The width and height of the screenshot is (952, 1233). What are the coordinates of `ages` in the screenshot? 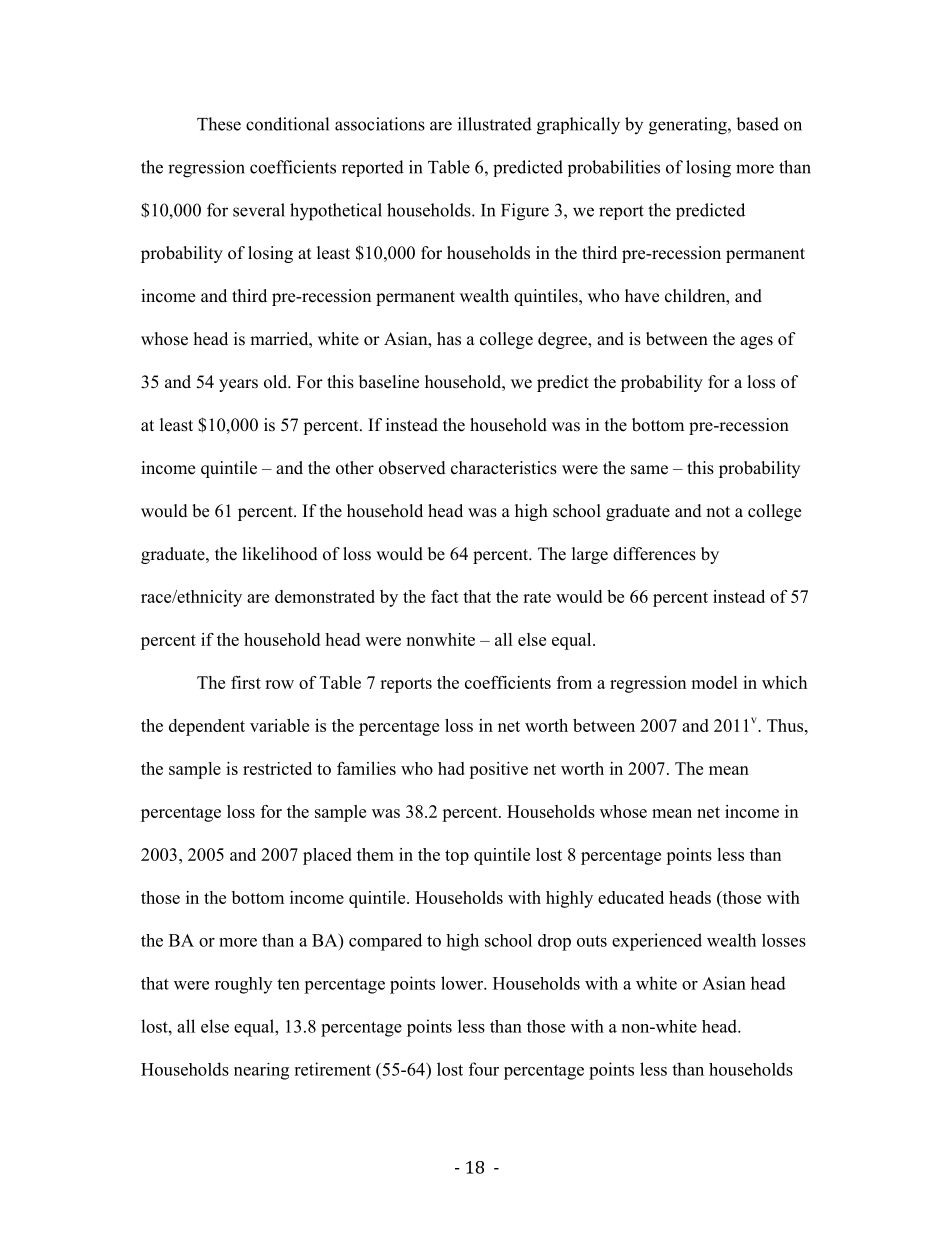 It's located at (756, 342).
